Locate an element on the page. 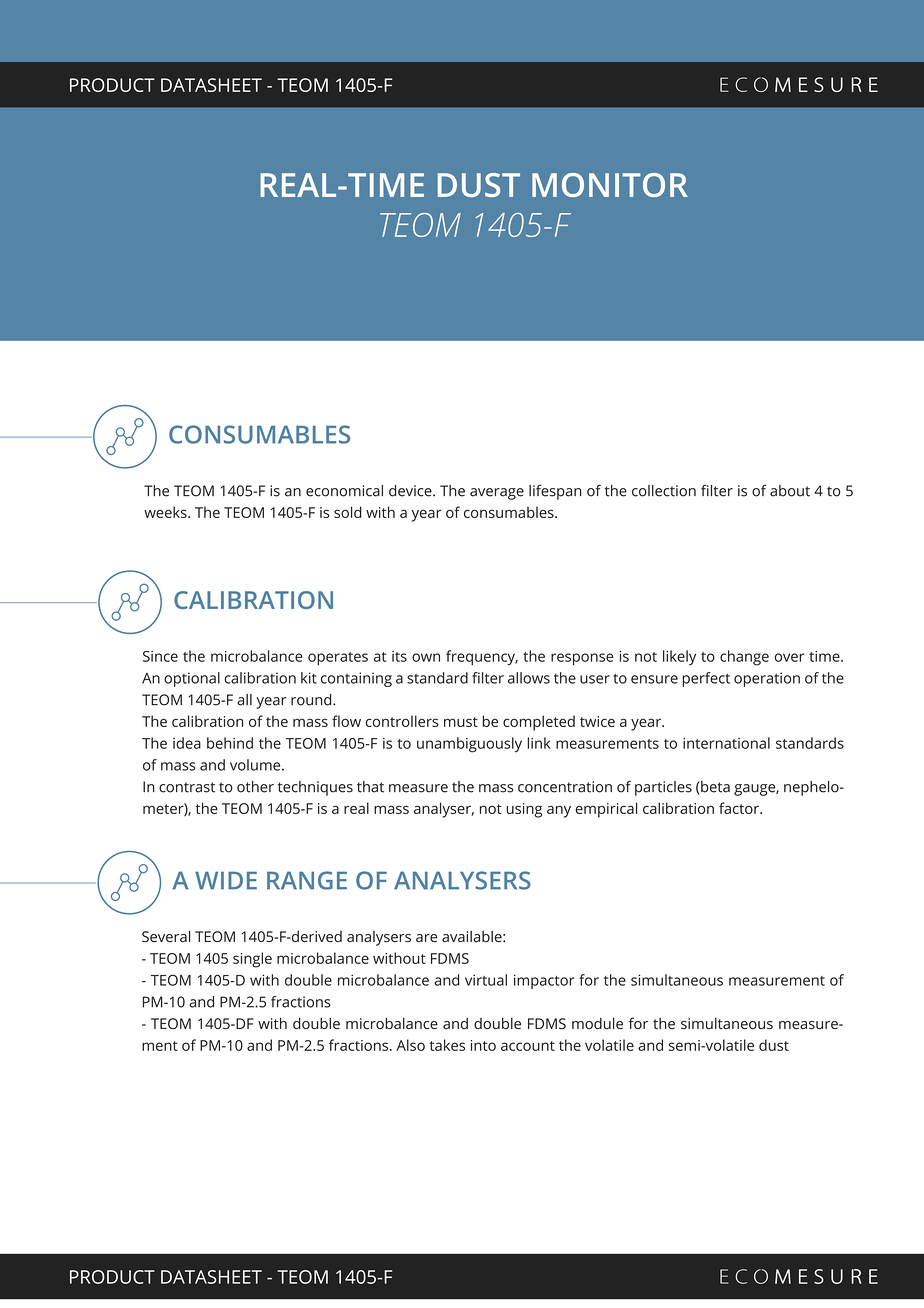 The width and height of the page is (924, 1308). Since is located at coordinates (160, 656).
